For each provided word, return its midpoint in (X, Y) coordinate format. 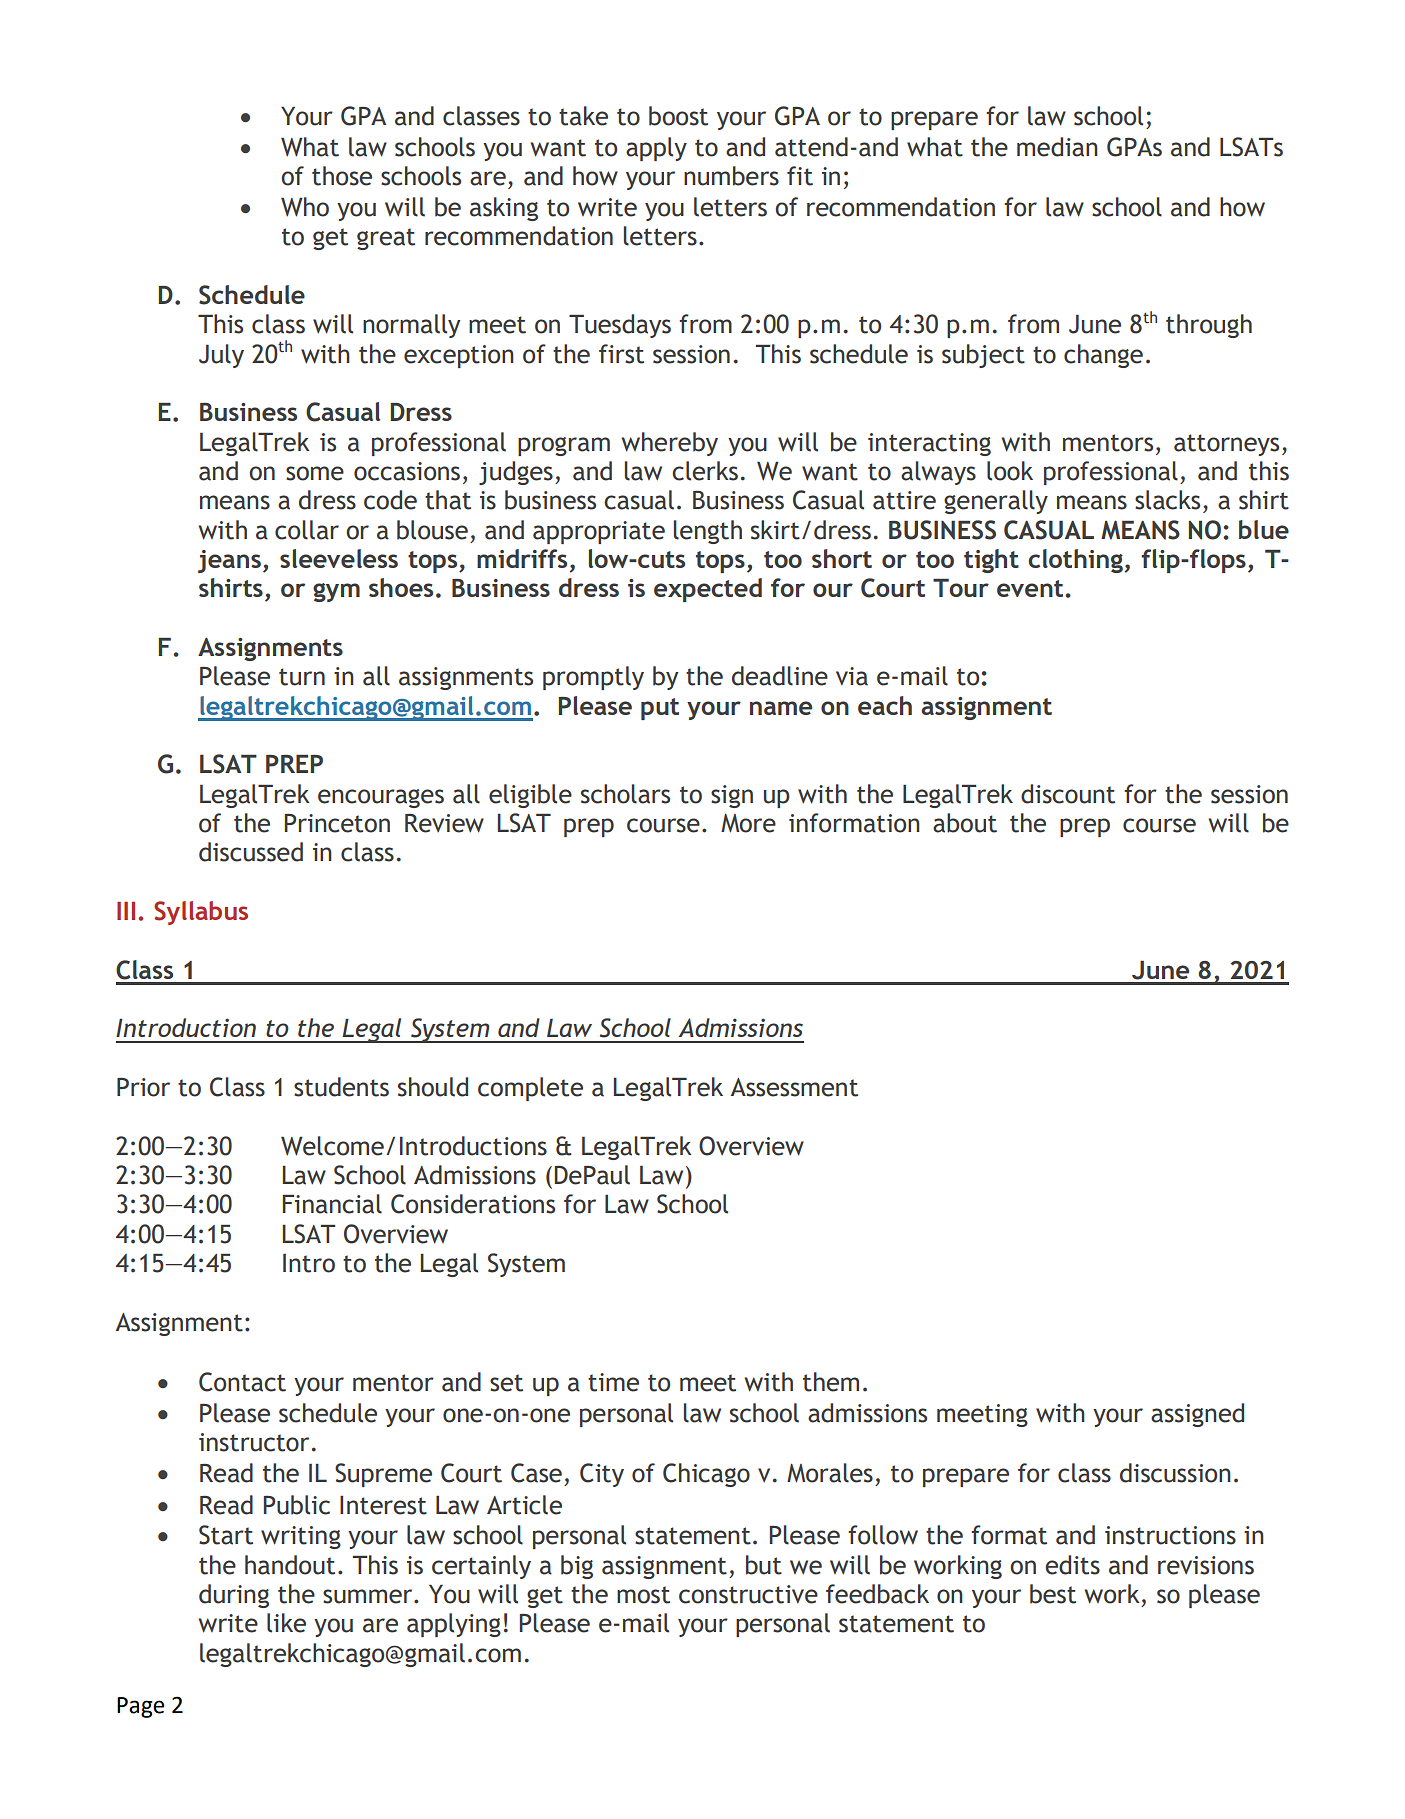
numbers (731, 176)
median (1057, 147)
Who (305, 207)
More (748, 823)
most (643, 1595)
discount (1068, 794)
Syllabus (201, 913)
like (286, 1623)
